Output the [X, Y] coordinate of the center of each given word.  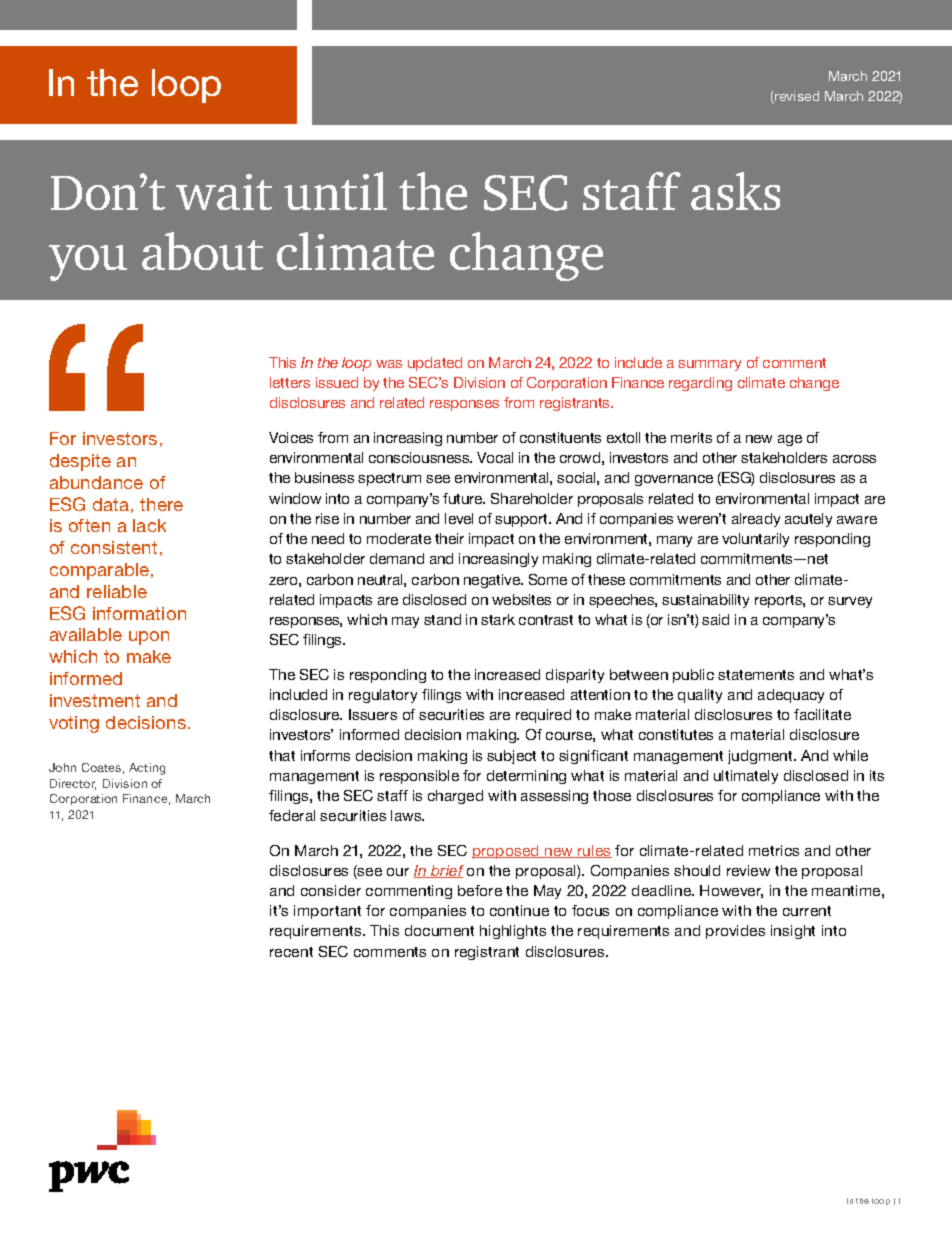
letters [290, 382]
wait [224, 192]
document [439, 930]
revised [796, 97]
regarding [700, 384]
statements [756, 675]
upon [149, 638]
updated [435, 364]
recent [291, 952]
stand [442, 619]
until [335, 191]
